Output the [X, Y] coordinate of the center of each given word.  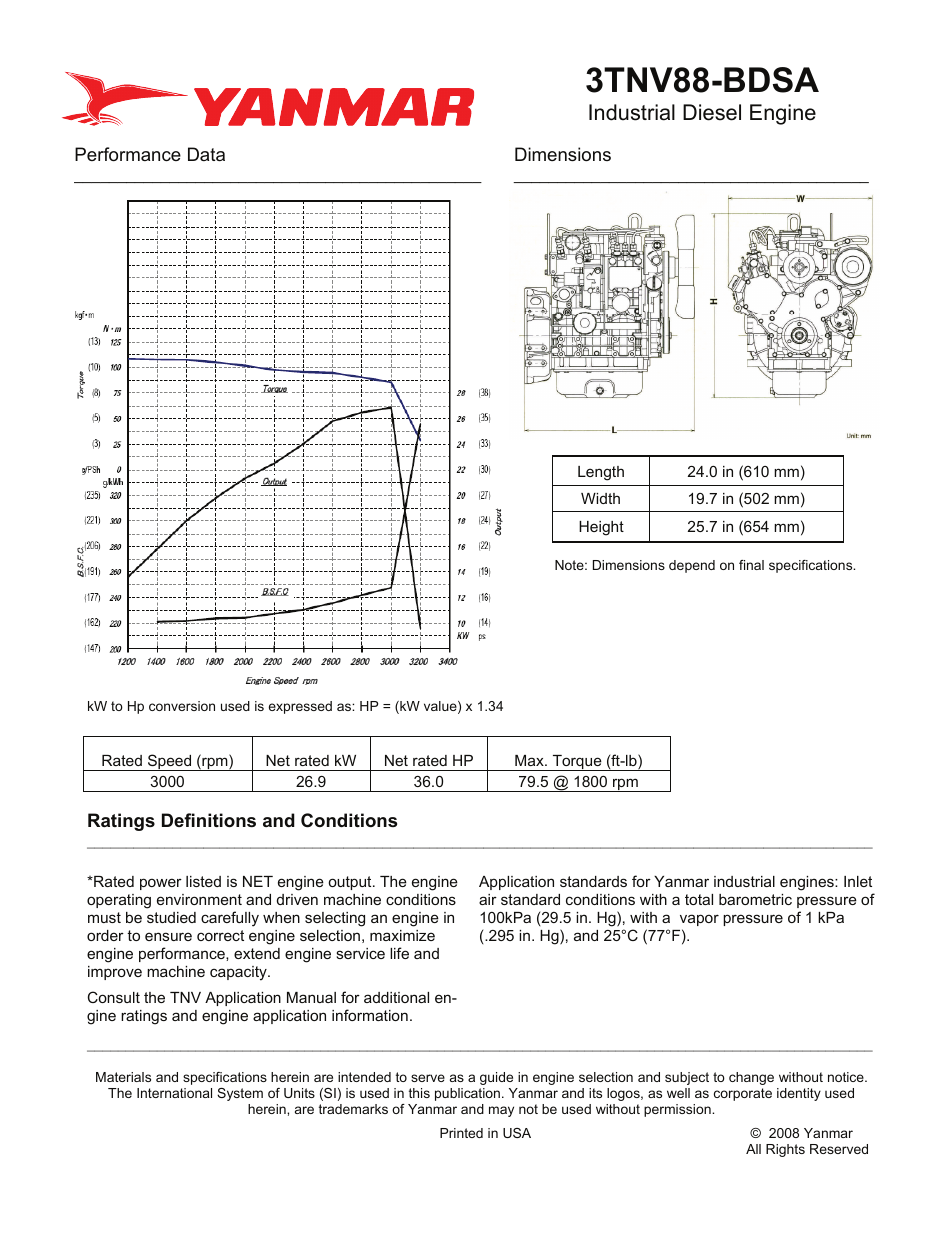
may [501, 1111]
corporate [743, 1094]
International [174, 1093]
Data [206, 154]
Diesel [712, 112]
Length [601, 473]
